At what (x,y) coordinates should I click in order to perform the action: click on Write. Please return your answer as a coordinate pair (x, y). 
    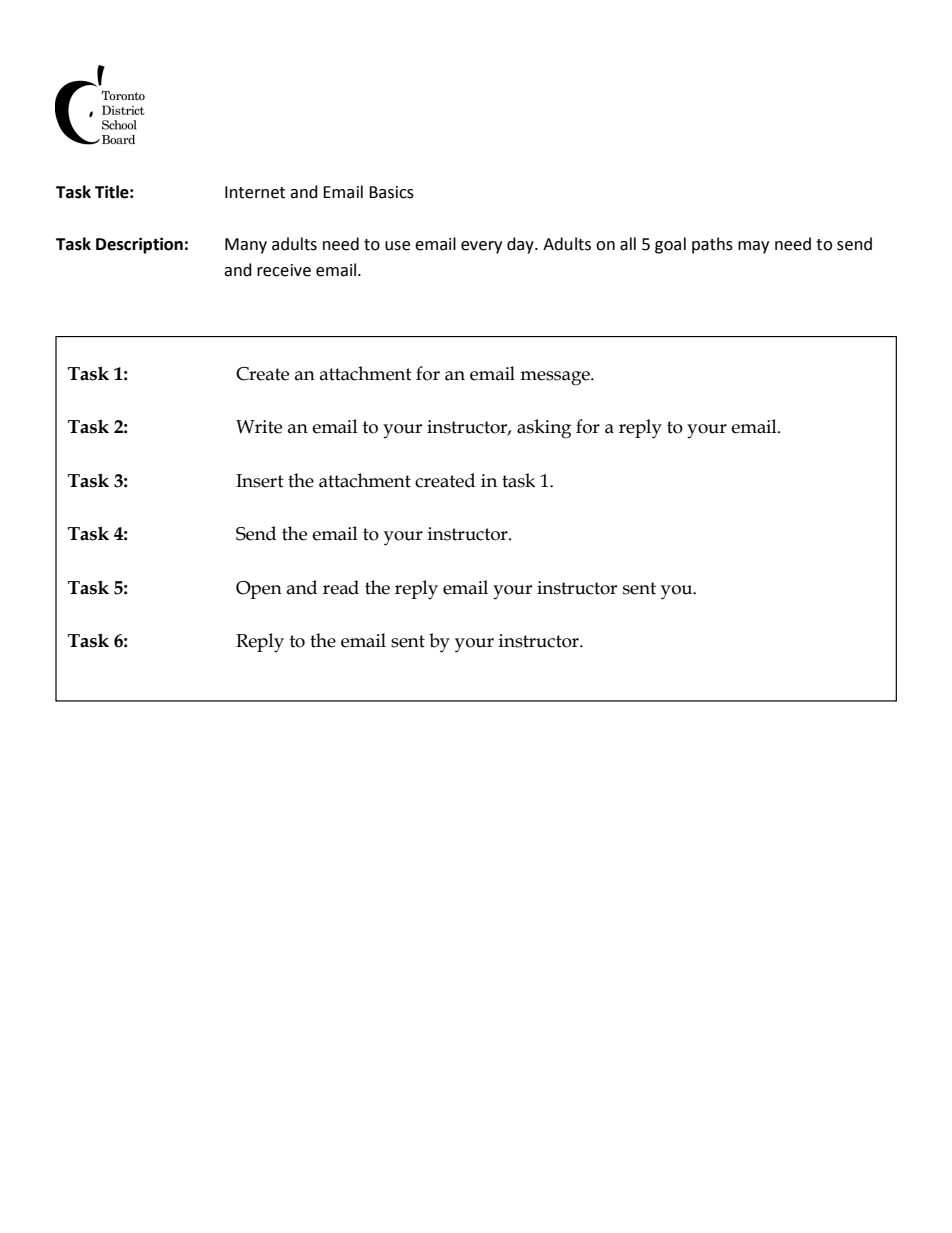
    Looking at the image, I should click on (259, 427).
